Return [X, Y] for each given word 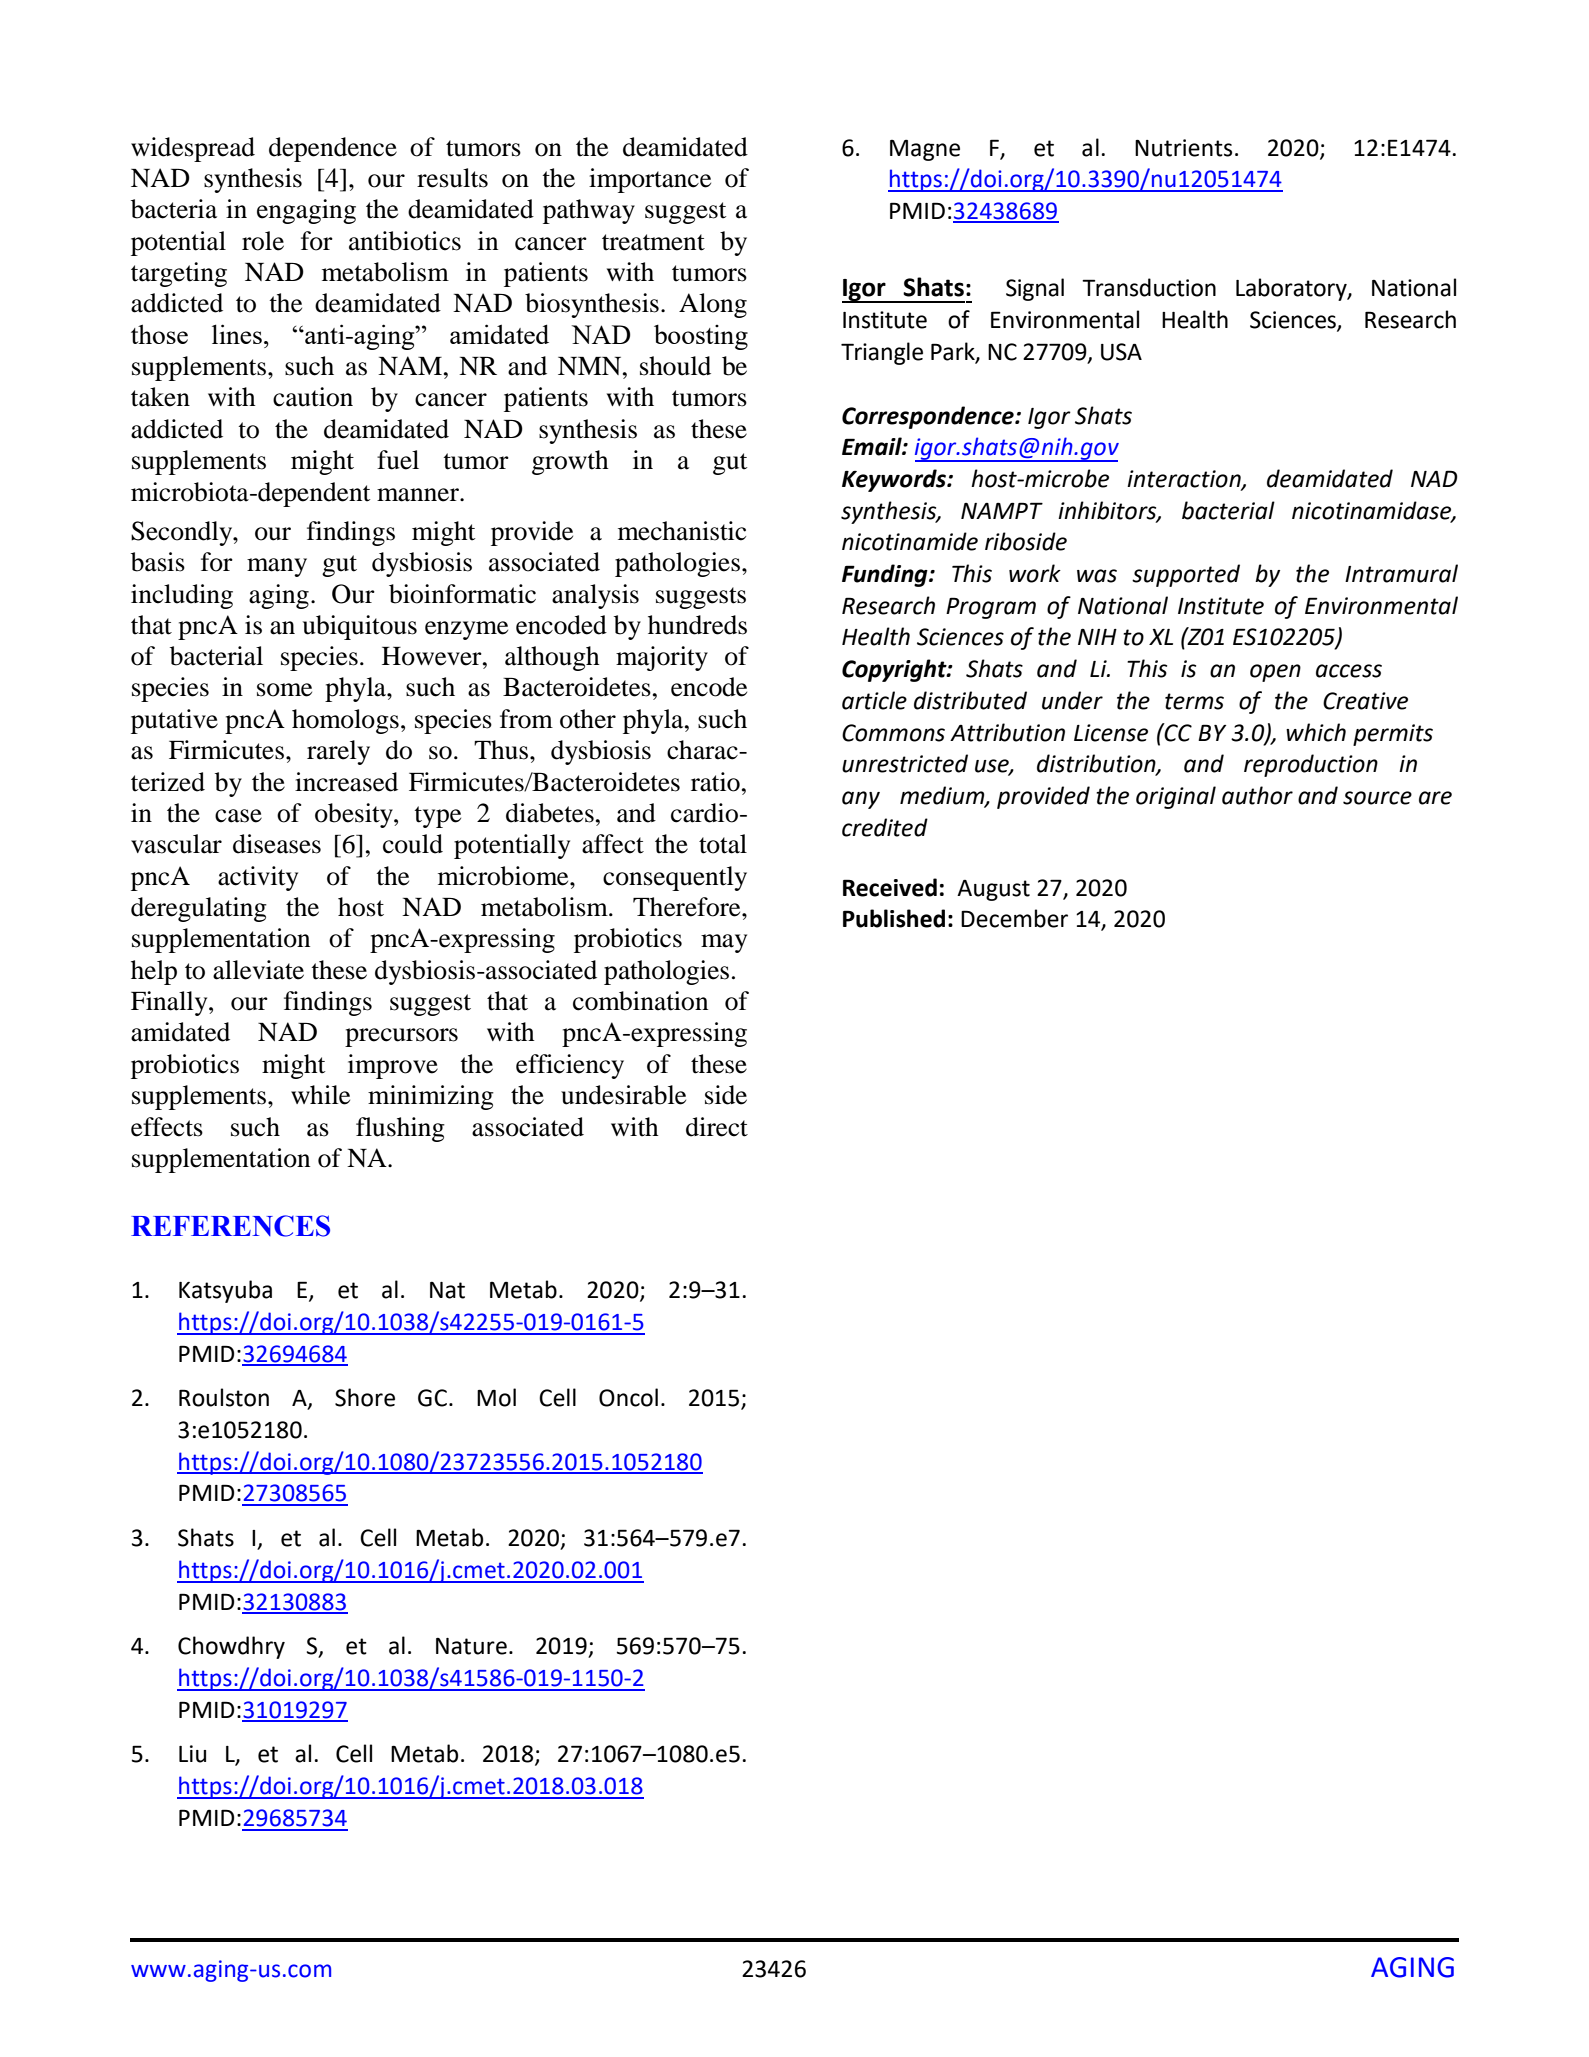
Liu [192, 1754]
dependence [333, 149]
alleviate [258, 970]
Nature [471, 1646]
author [1257, 795]
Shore [365, 1397]
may [724, 943]
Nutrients [1183, 148]
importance [650, 180]
